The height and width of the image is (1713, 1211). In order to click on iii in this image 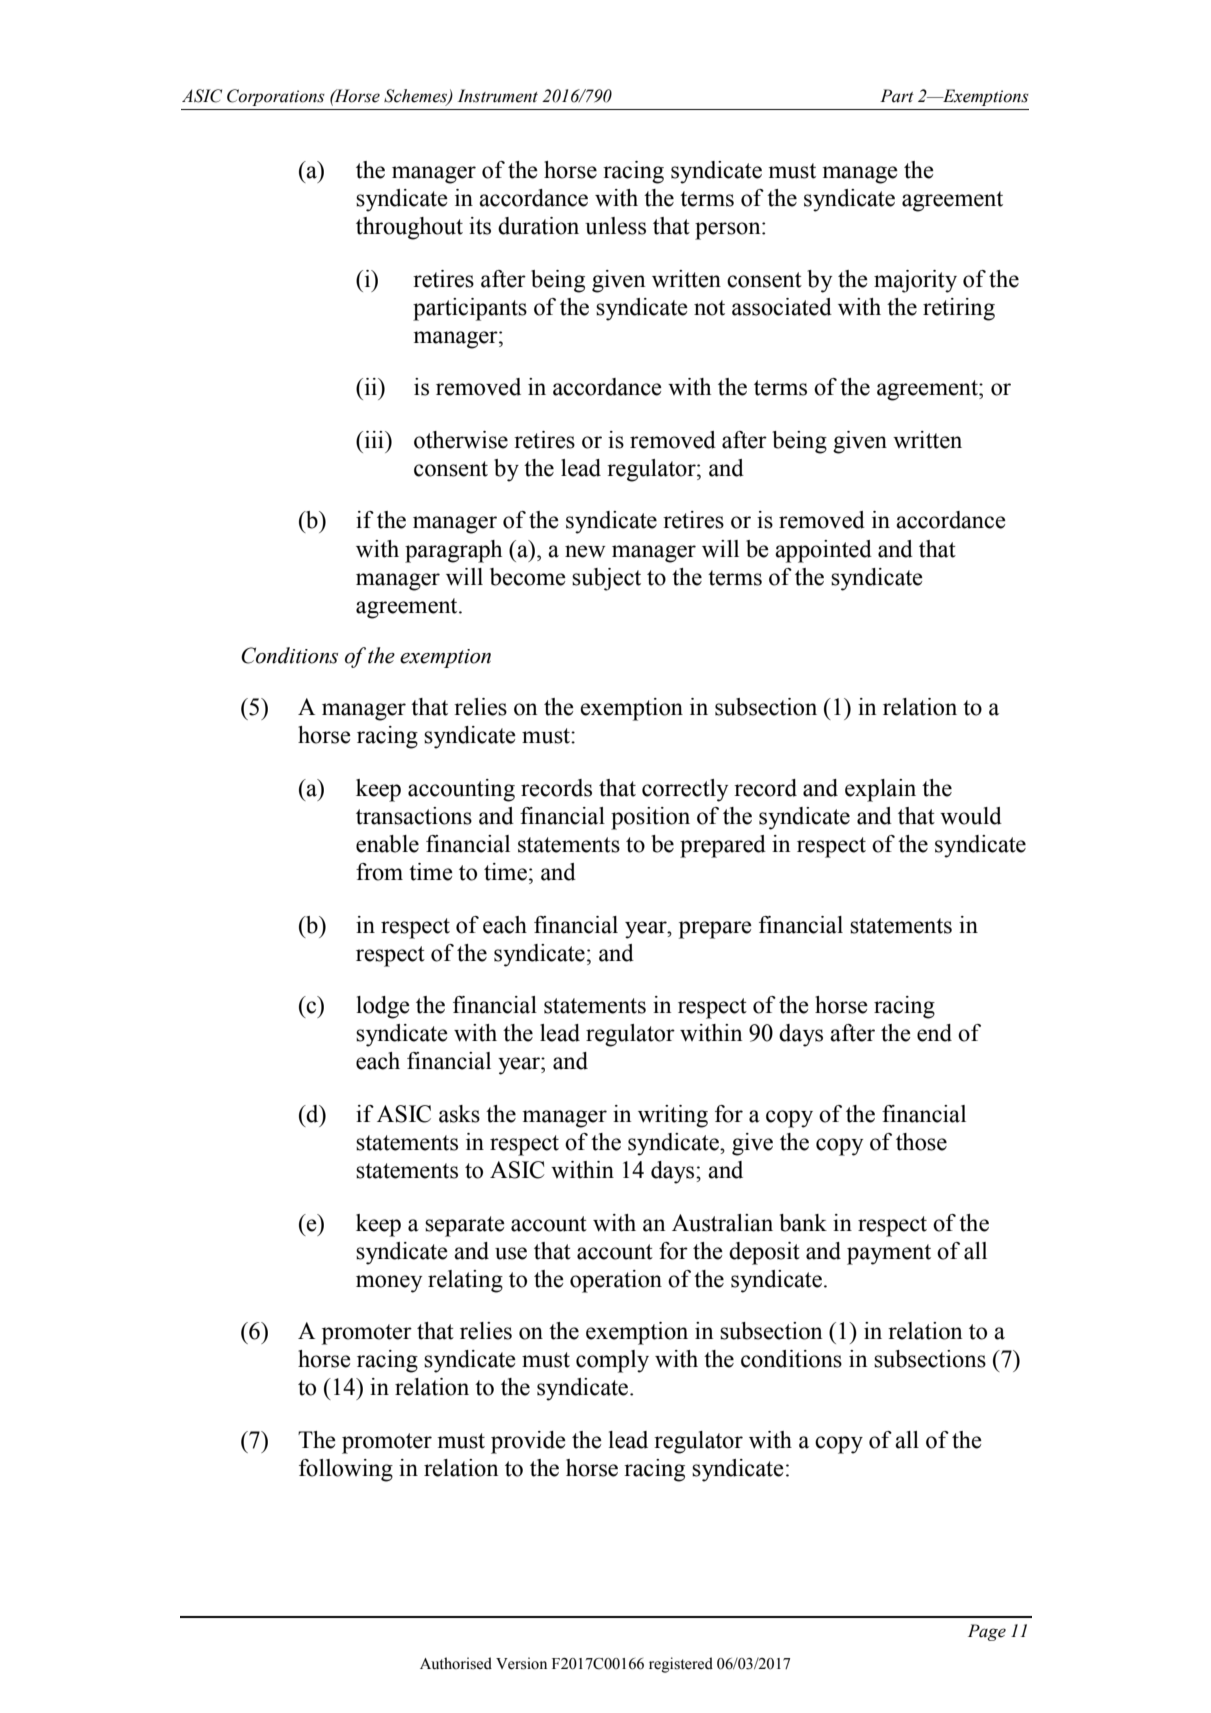, I will do `click(374, 439)`.
